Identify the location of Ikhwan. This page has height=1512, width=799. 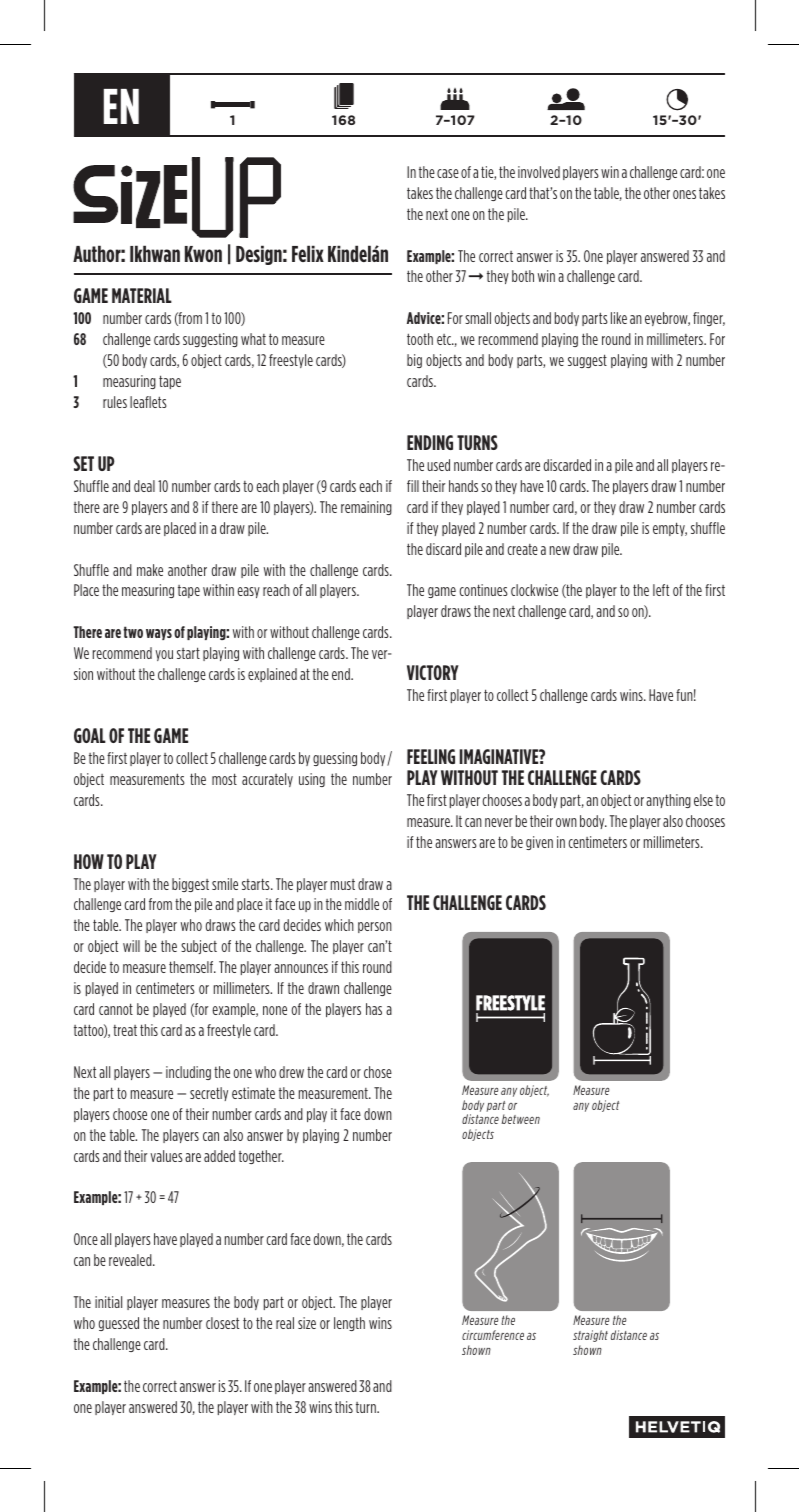
(155, 253).
